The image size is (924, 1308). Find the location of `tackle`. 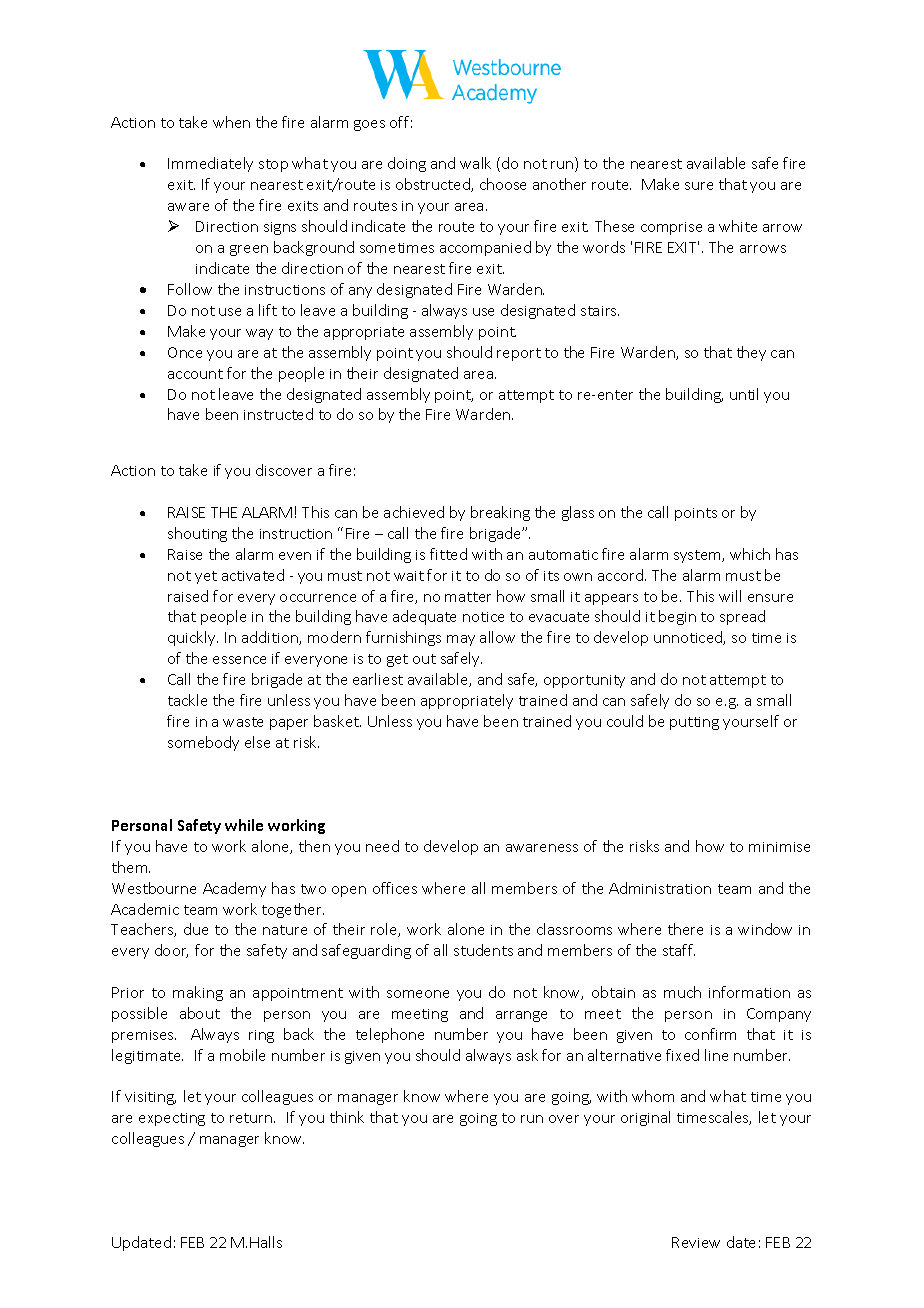

tackle is located at coordinates (187, 700).
